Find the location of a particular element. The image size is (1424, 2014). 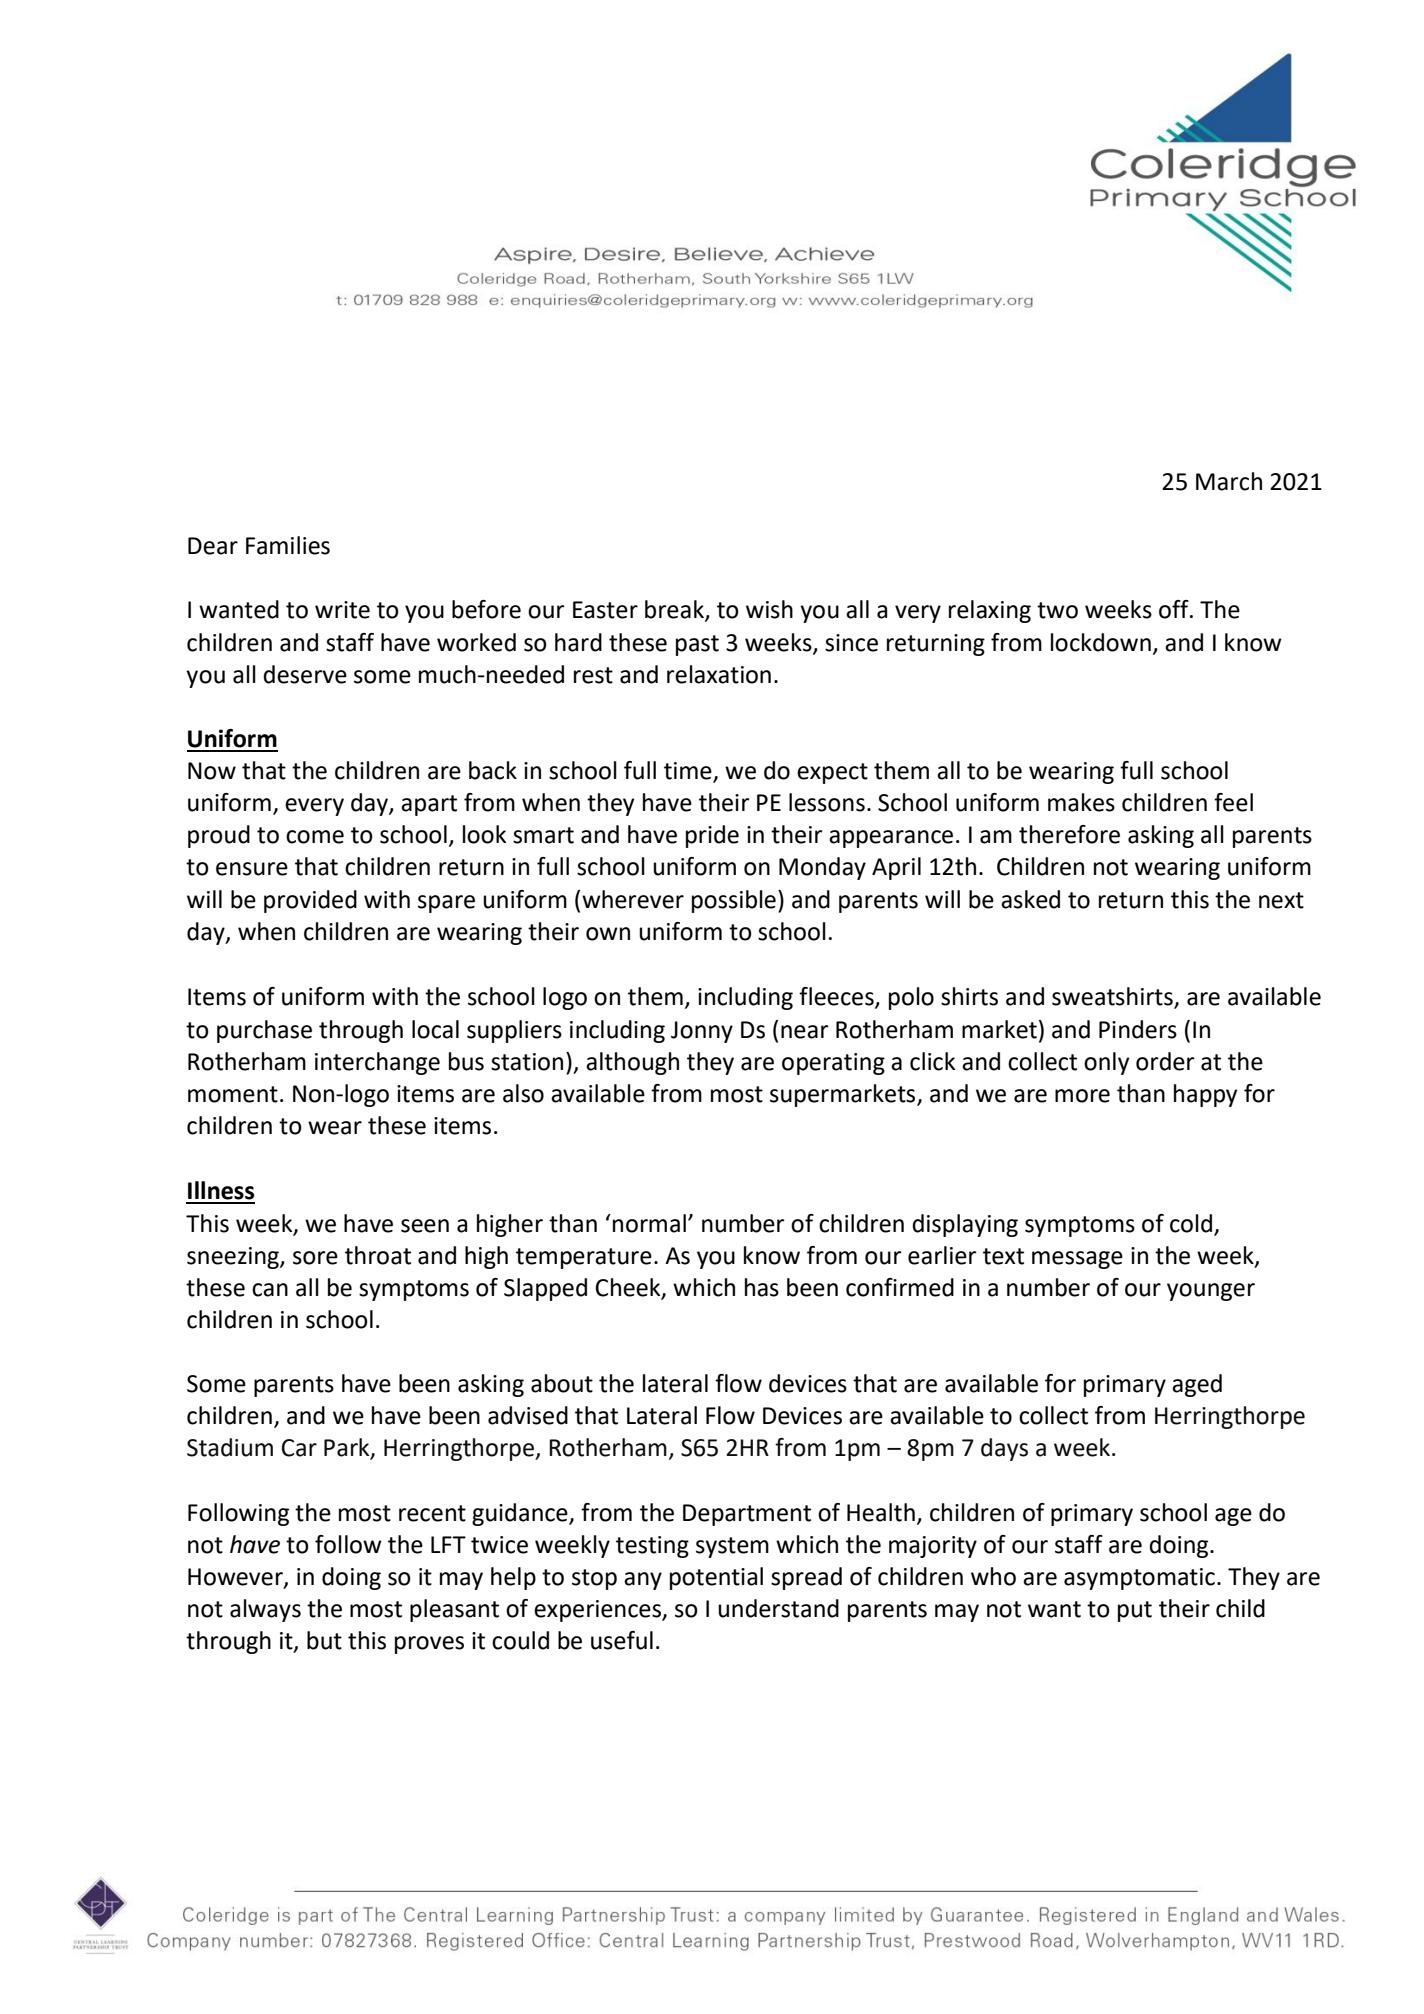

March is located at coordinates (1229, 481).
